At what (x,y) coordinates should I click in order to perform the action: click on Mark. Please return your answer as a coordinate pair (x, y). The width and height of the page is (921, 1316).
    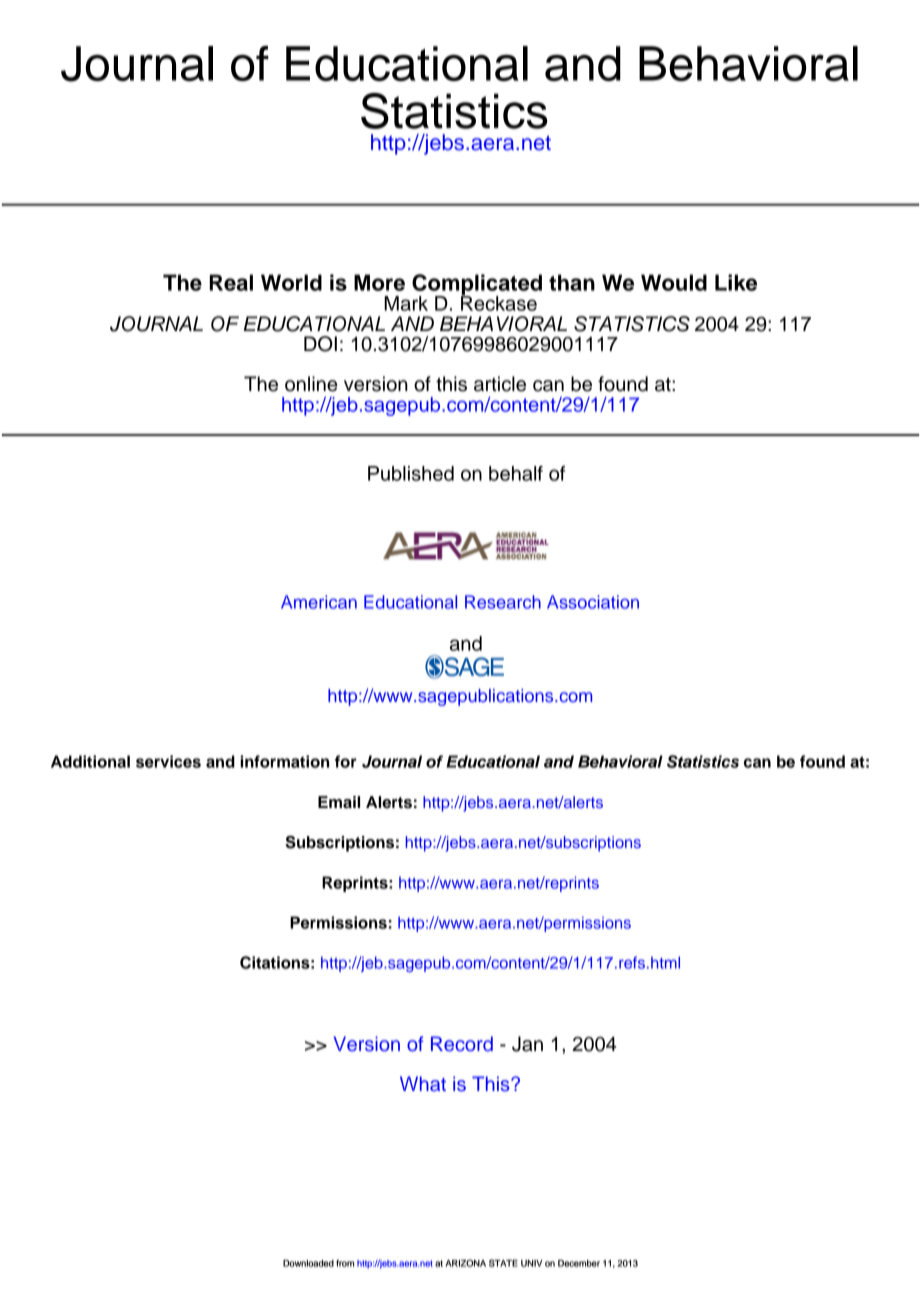
    Looking at the image, I should click on (406, 303).
